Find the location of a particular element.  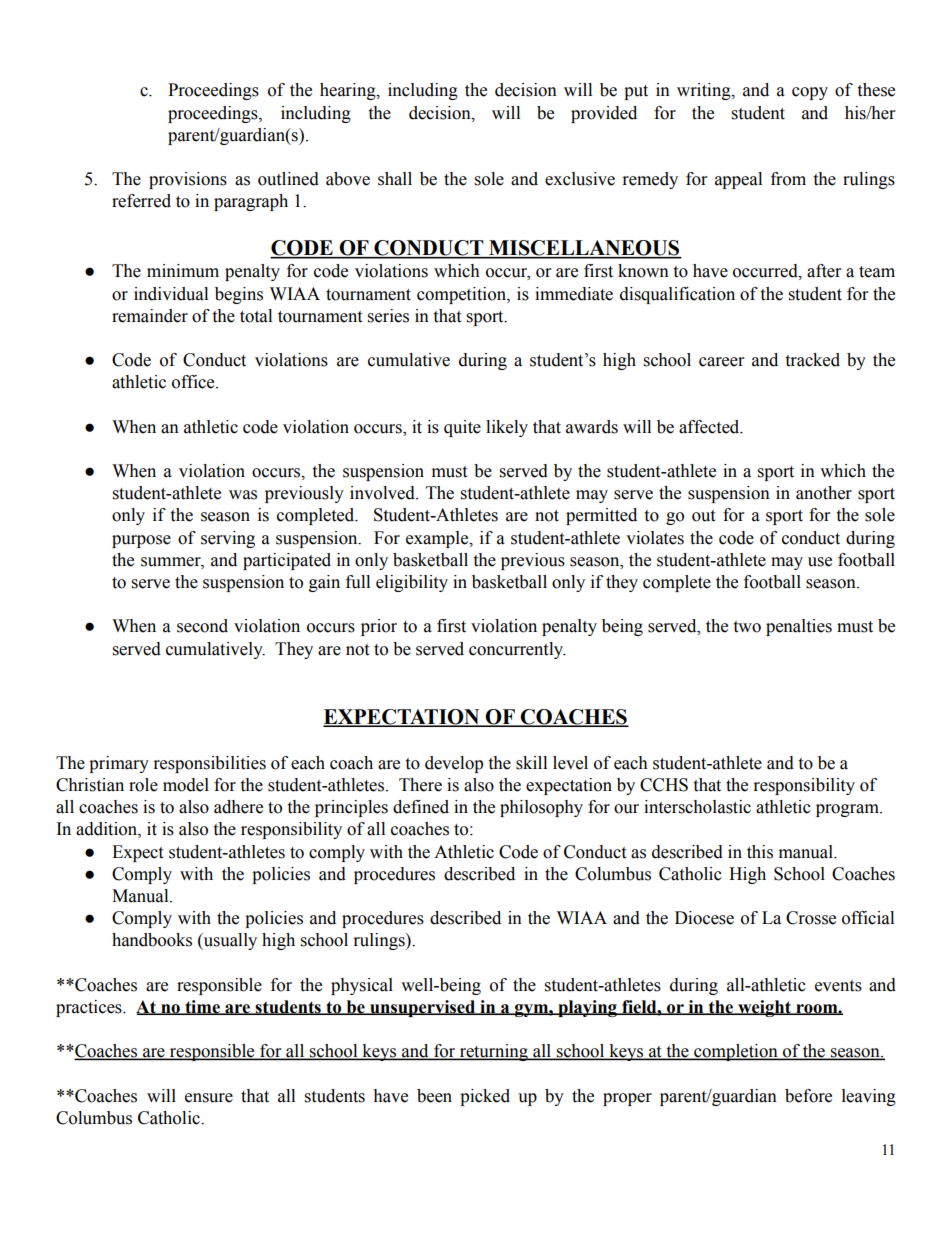

copy is located at coordinates (810, 93).
